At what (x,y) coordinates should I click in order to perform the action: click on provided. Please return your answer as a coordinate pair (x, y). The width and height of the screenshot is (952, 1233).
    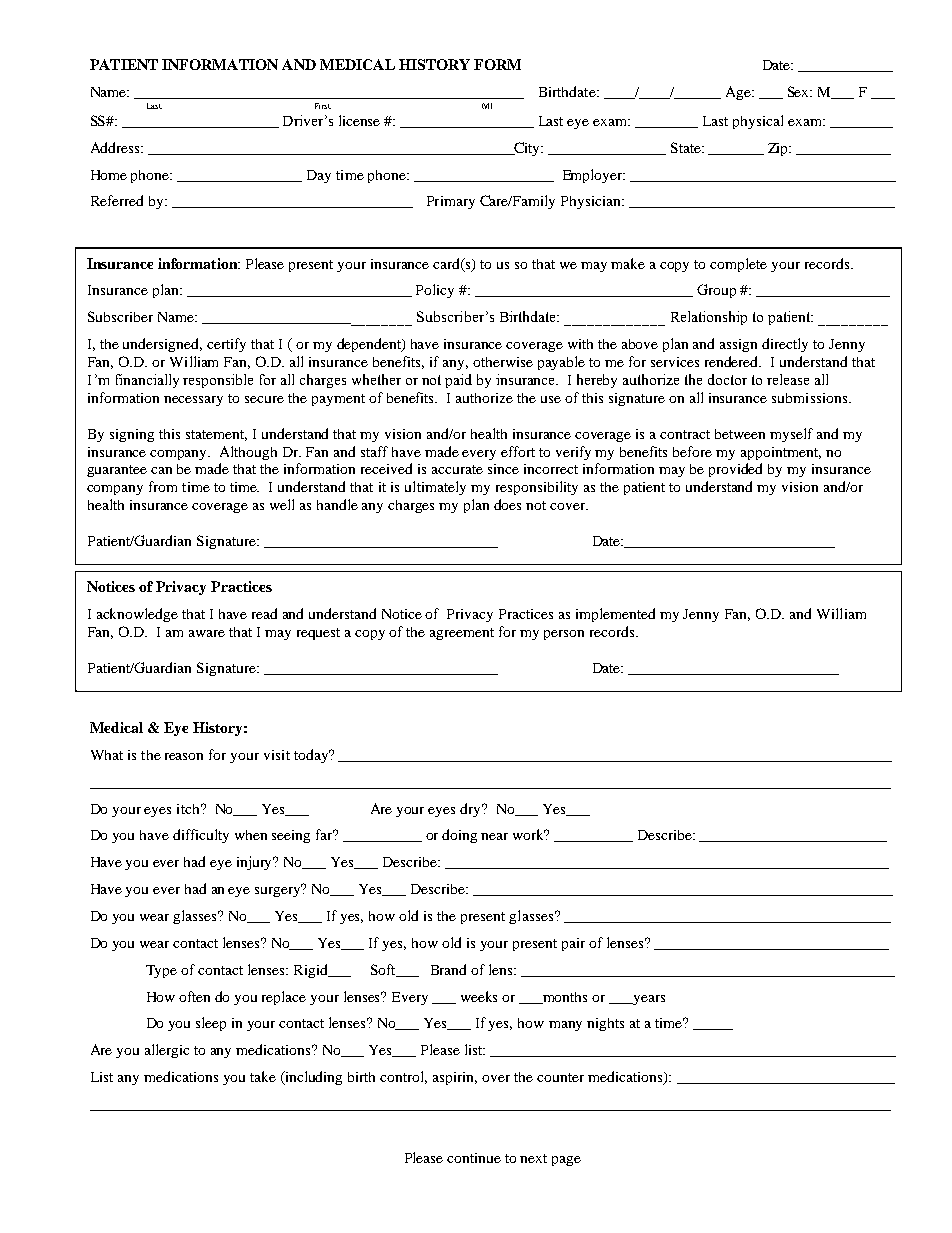
    Looking at the image, I should click on (735, 470).
